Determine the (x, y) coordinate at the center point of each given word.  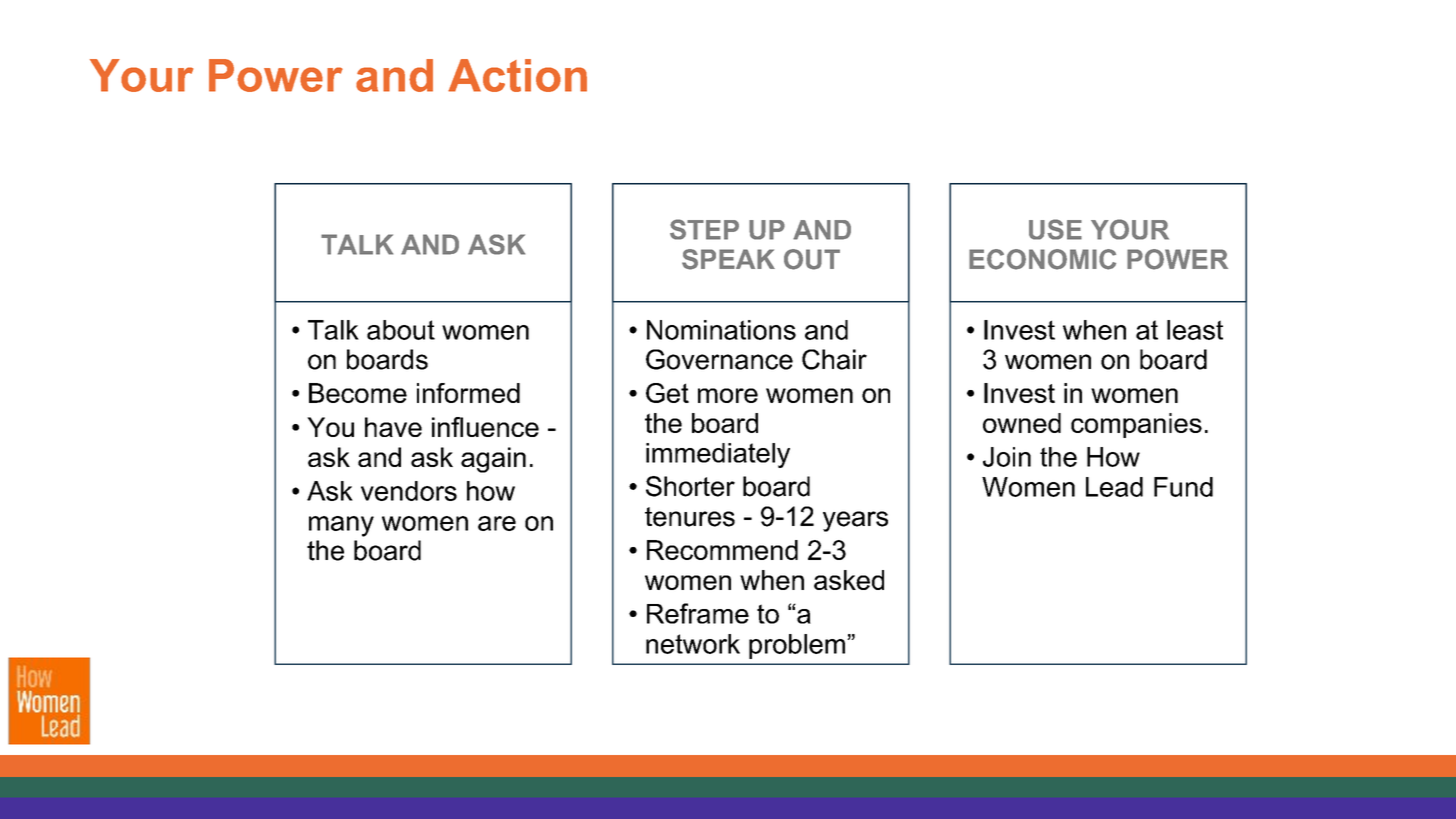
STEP (704, 229)
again (493, 460)
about (401, 330)
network (693, 644)
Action (517, 75)
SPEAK (728, 259)
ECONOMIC (1042, 259)
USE (1055, 229)
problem (797, 646)
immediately (718, 455)
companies (1136, 425)
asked (849, 580)
